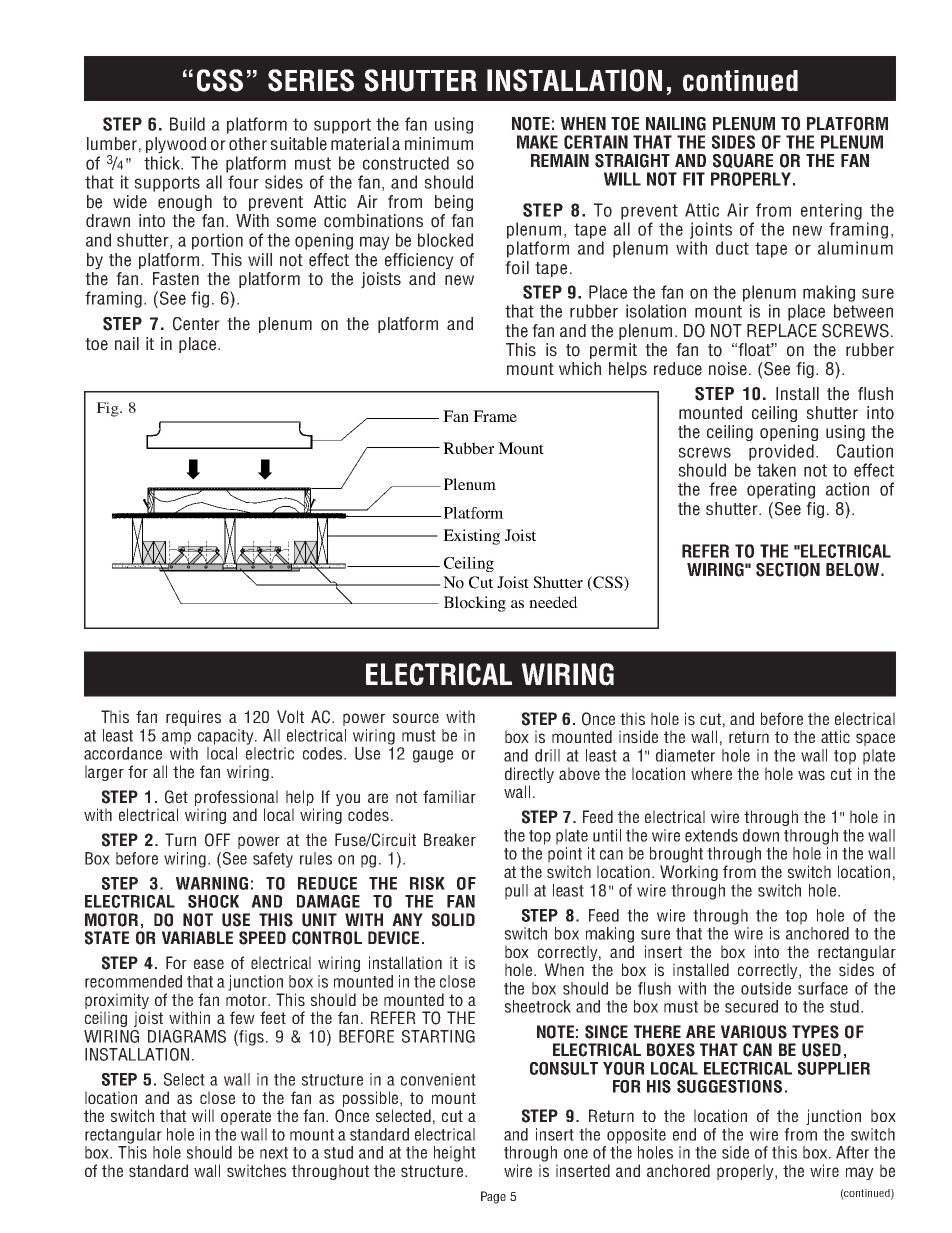  Describe the element at coordinates (187, 124) in the screenshot. I see `Build` at that location.
